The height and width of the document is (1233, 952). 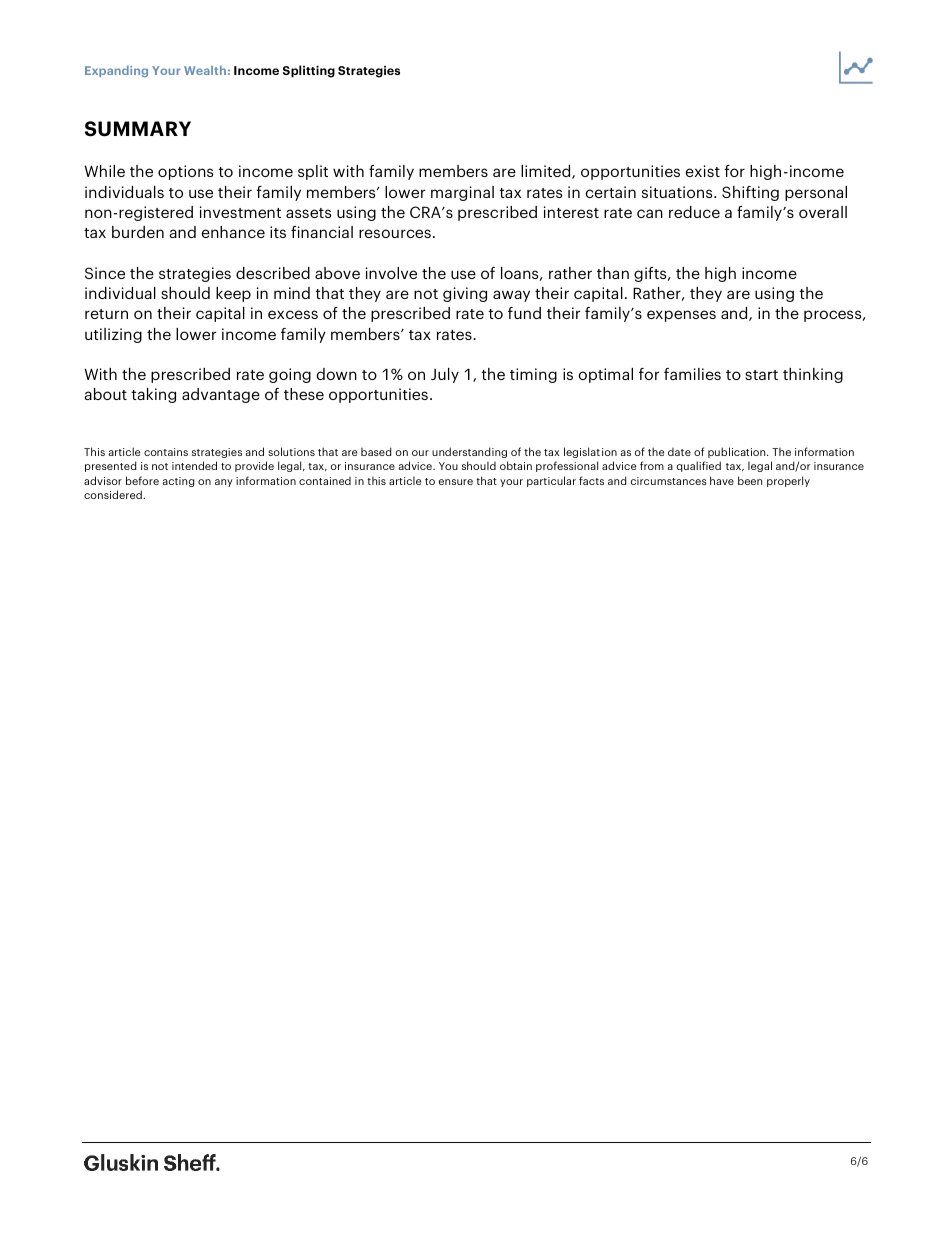 What do you see at coordinates (456, 482) in the document?
I see `ensure` at bounding box center [456, 482].
